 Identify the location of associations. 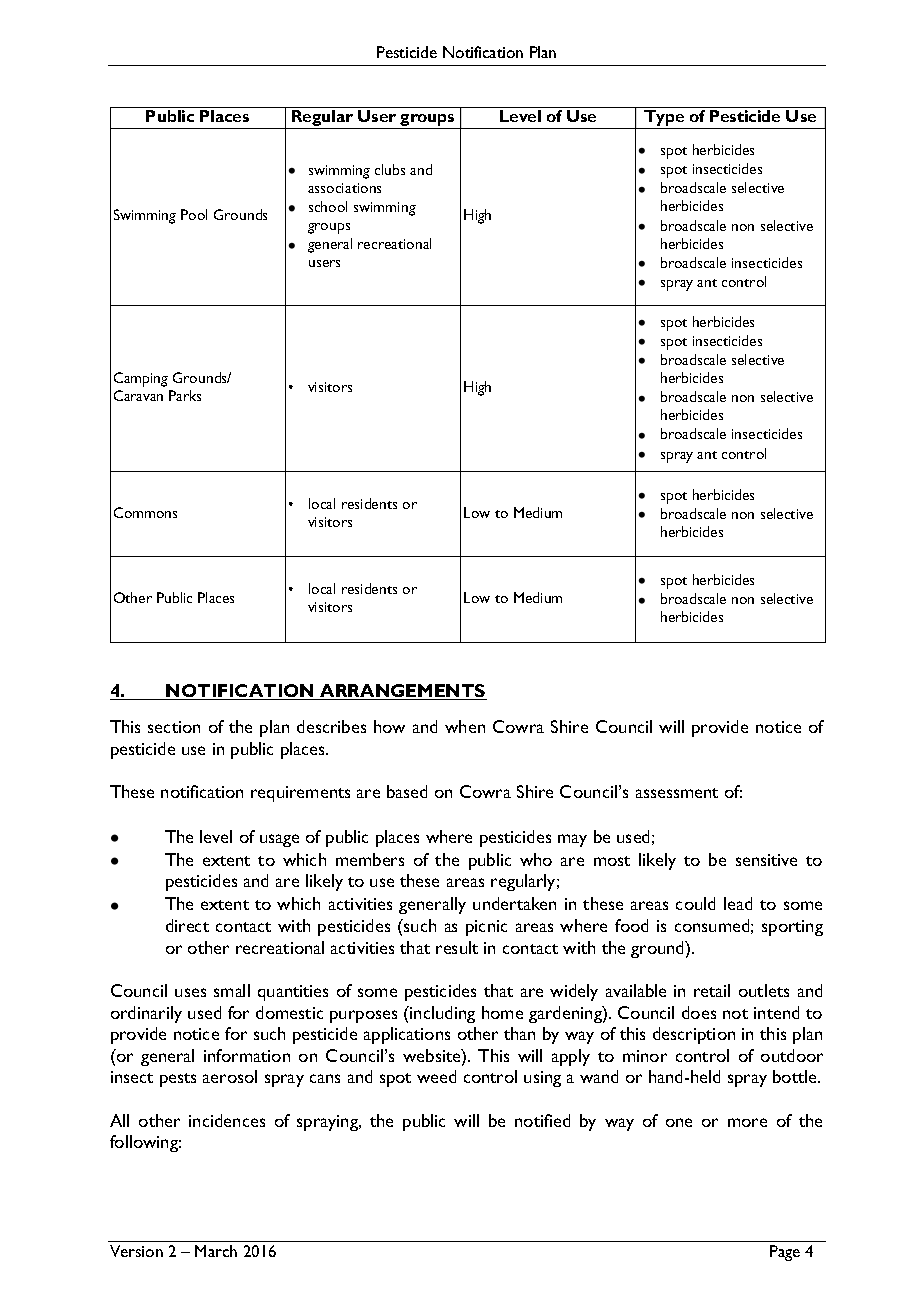
(344, 188).
